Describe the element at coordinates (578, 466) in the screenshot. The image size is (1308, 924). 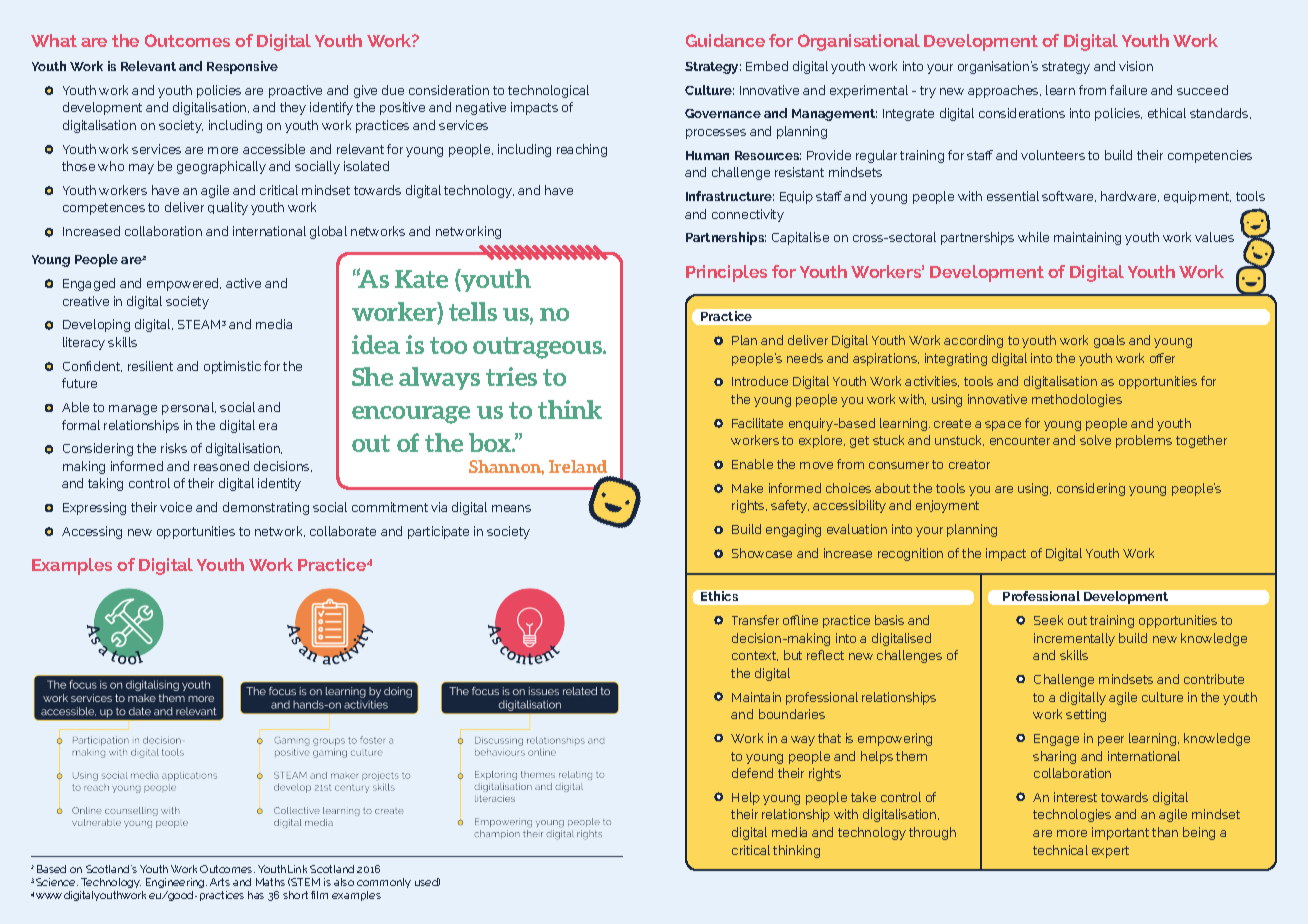
I see `Ireland` at that location.
